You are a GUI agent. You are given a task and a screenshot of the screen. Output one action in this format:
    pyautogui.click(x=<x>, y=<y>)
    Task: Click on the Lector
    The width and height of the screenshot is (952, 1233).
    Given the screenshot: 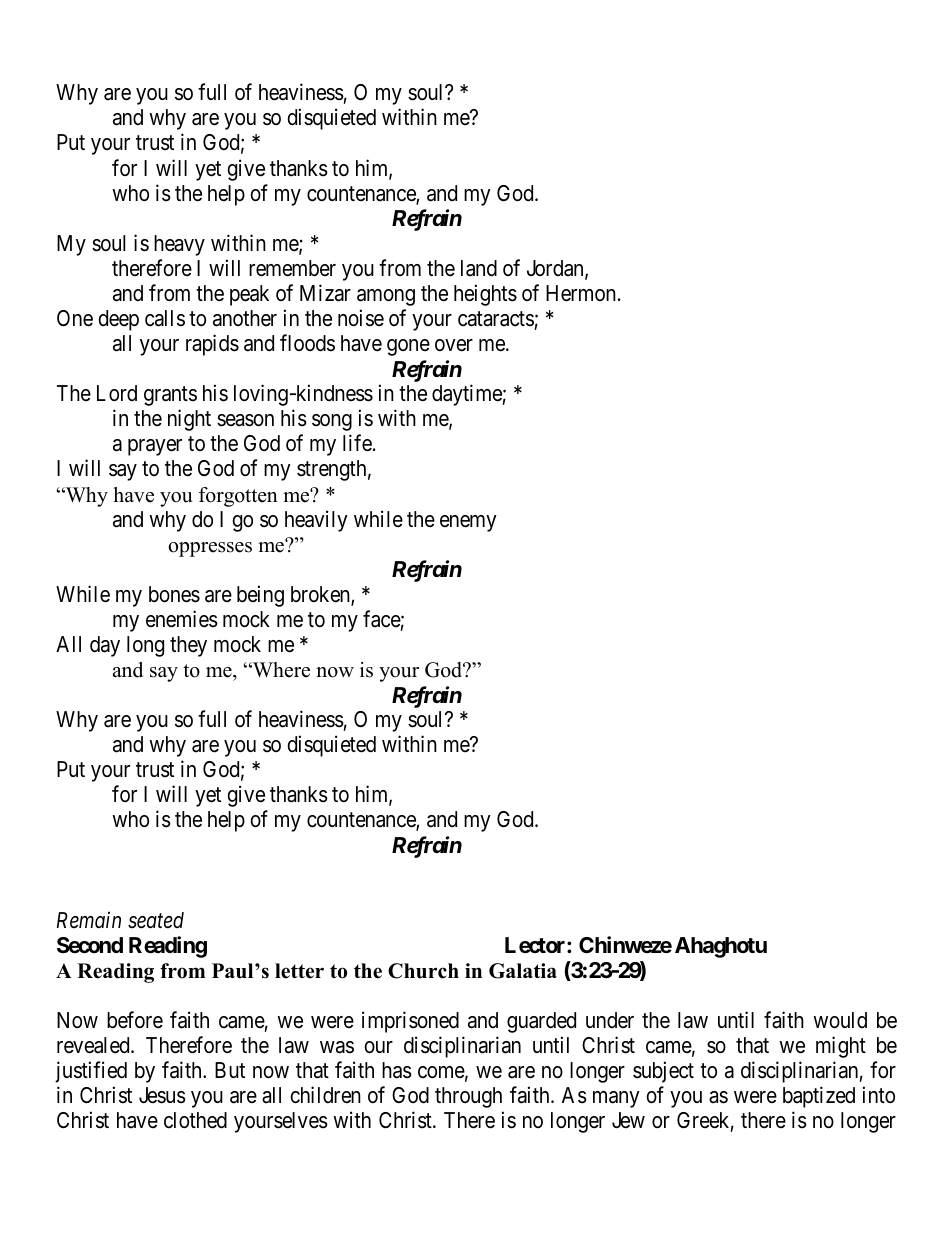 What is the action you would take?
    pyautogui.click(x=536, y=945)
